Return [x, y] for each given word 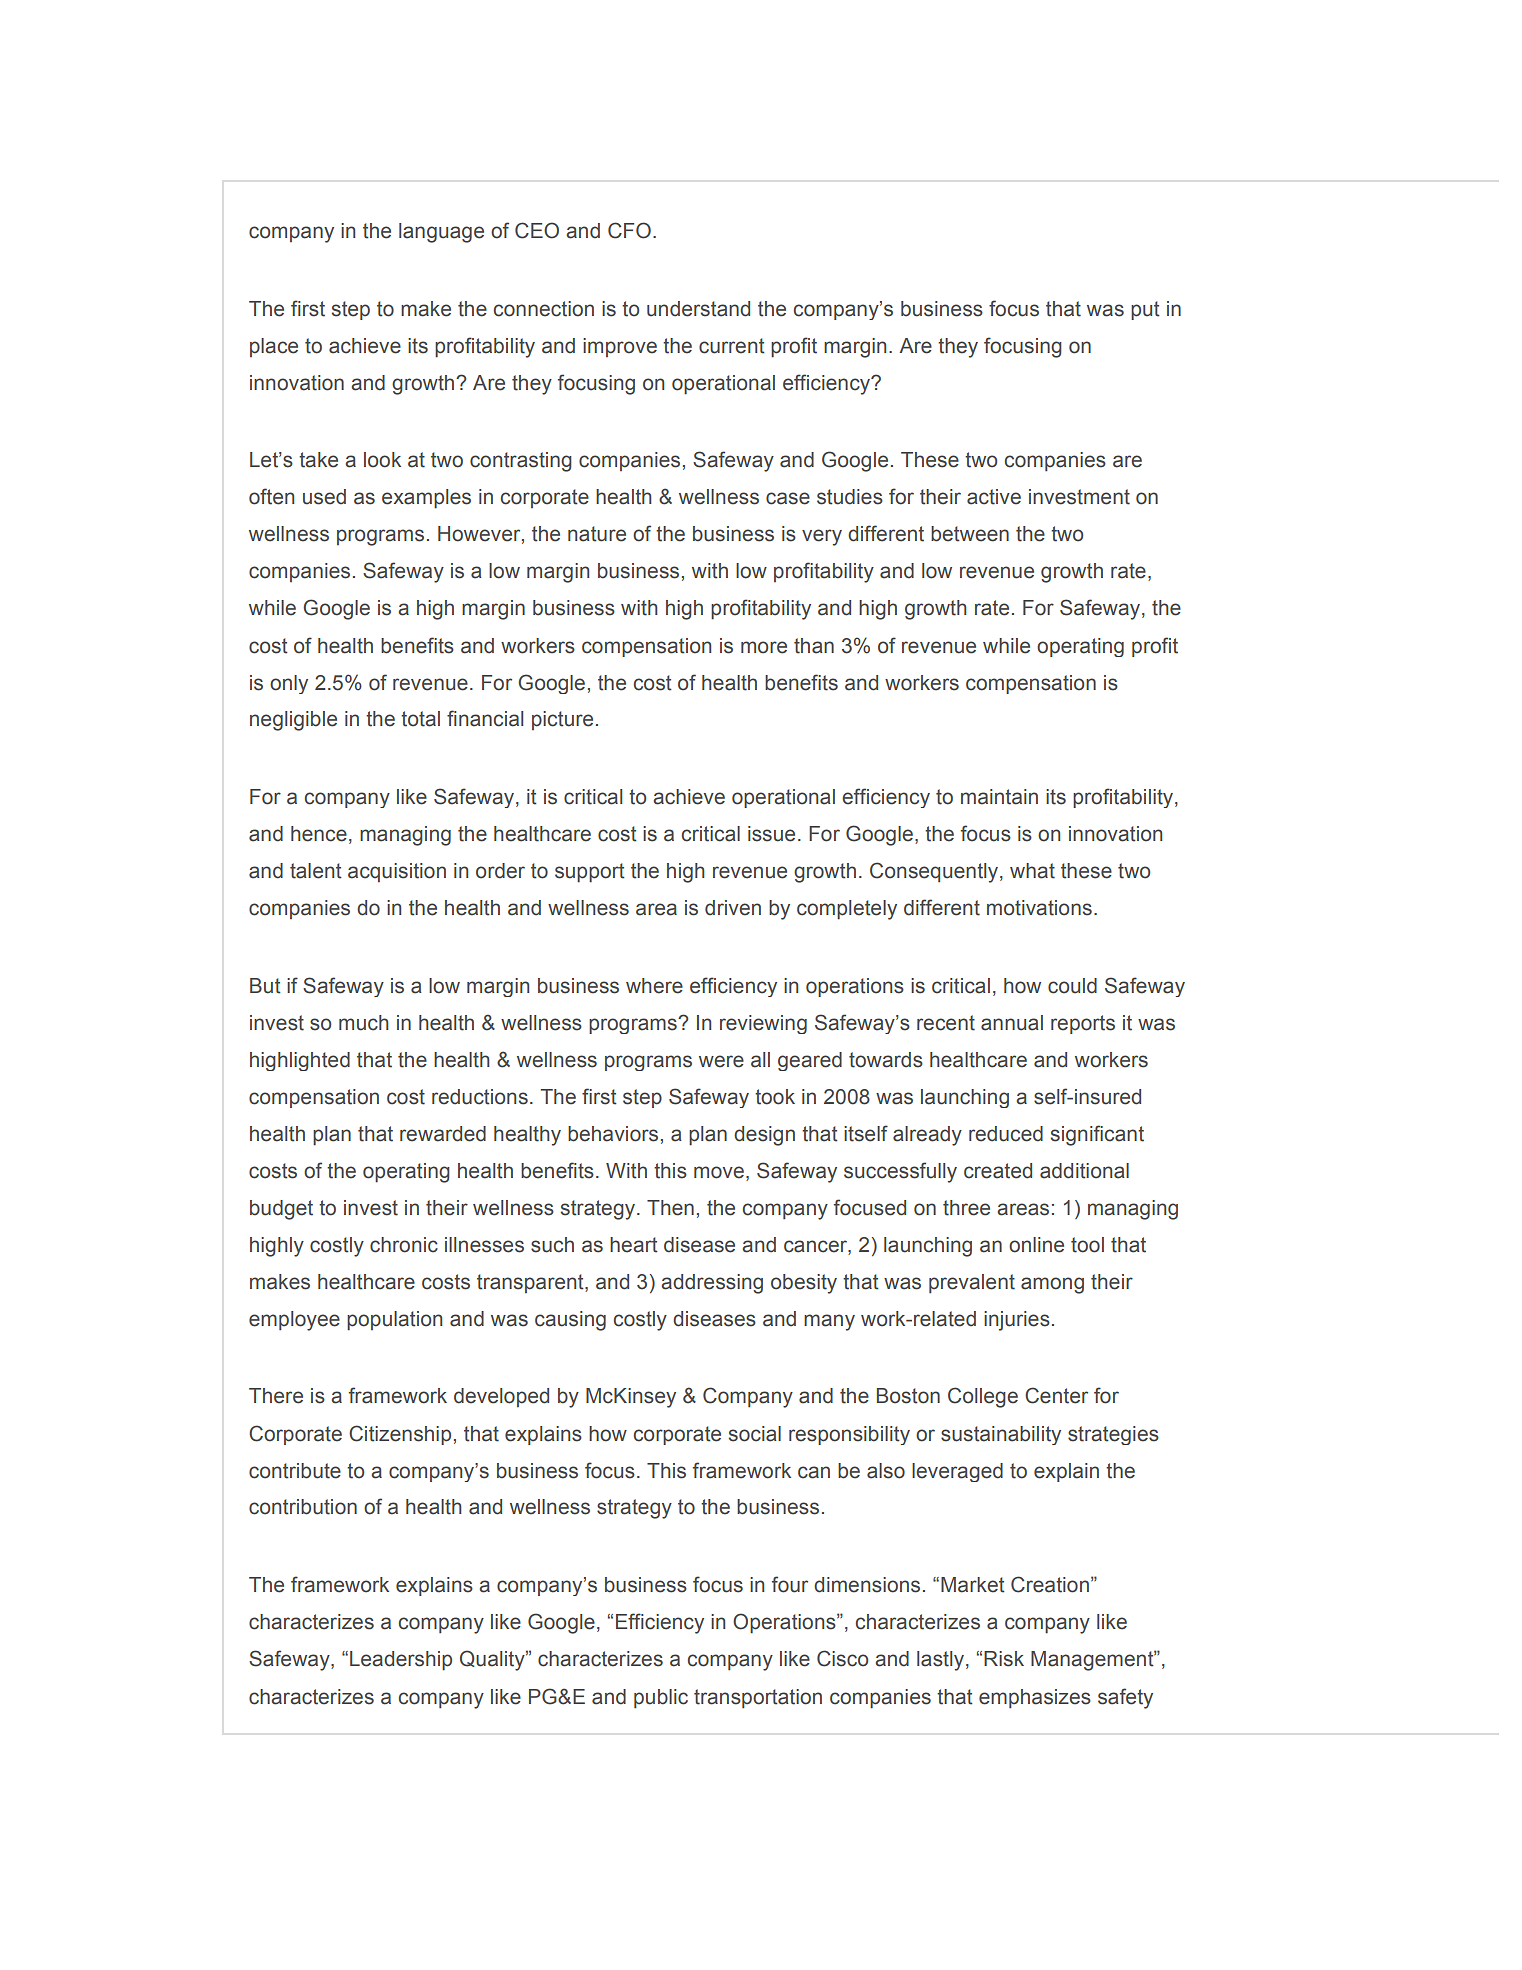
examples [426, 499]
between [970, 534]
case [788, 498]
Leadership [401, 1661]
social [755, 1434]
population [394, 1321]
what [1032, 871]
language [441, 233]
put [1145, 310]
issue [771, 834]
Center [1056, 1395]
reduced [1006, 1134]
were [721, 1061]
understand [698, 309]
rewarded [443, 1134]
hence [319, 834]
